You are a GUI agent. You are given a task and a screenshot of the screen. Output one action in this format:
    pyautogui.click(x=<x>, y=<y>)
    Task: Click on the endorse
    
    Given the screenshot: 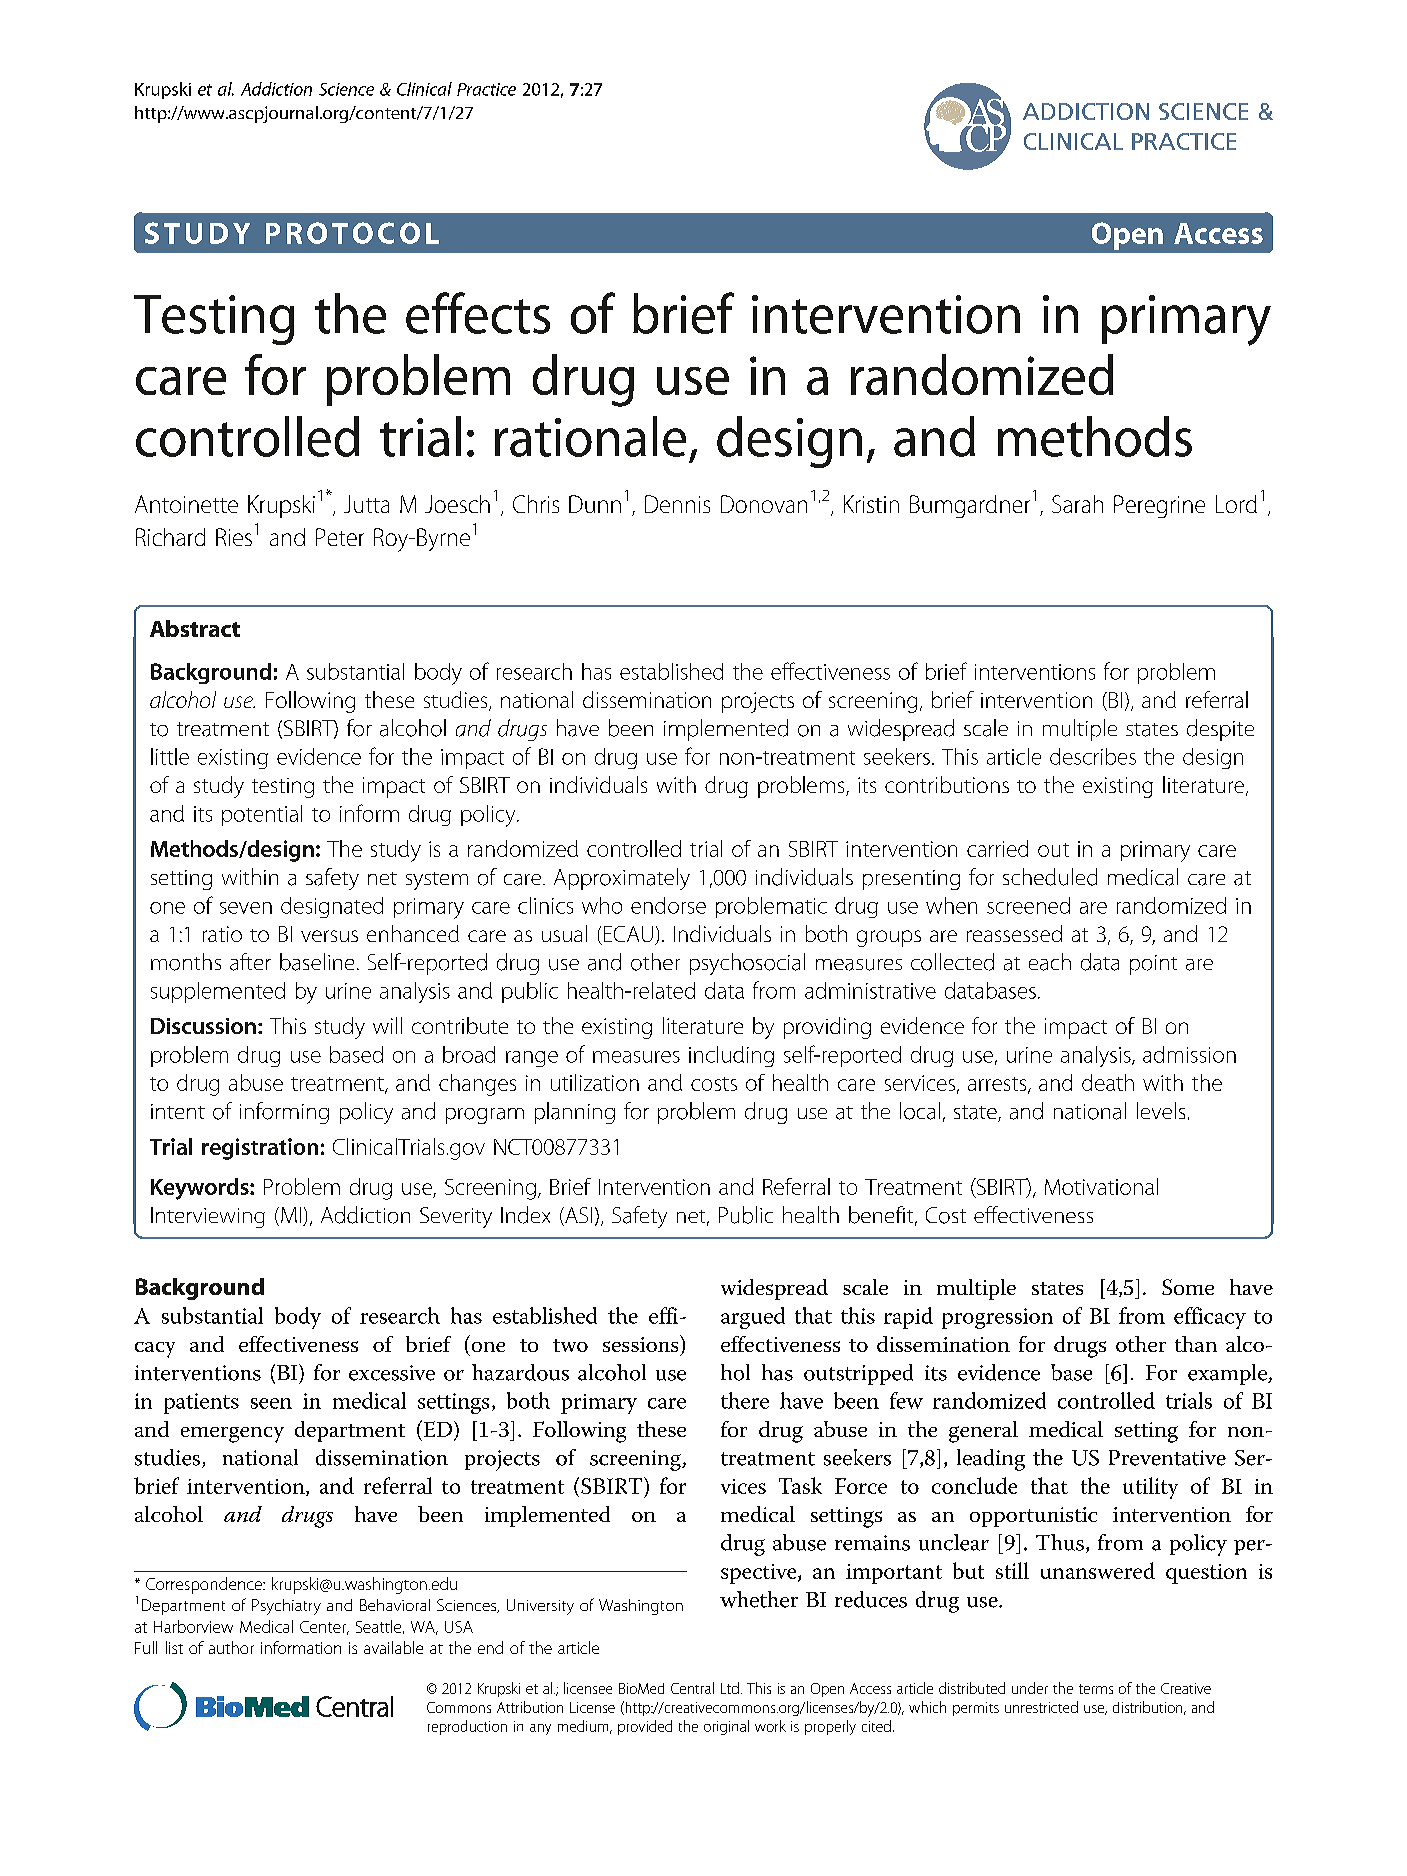 What is the action you would take?
    pyautogui.click(x=668, y=905)
